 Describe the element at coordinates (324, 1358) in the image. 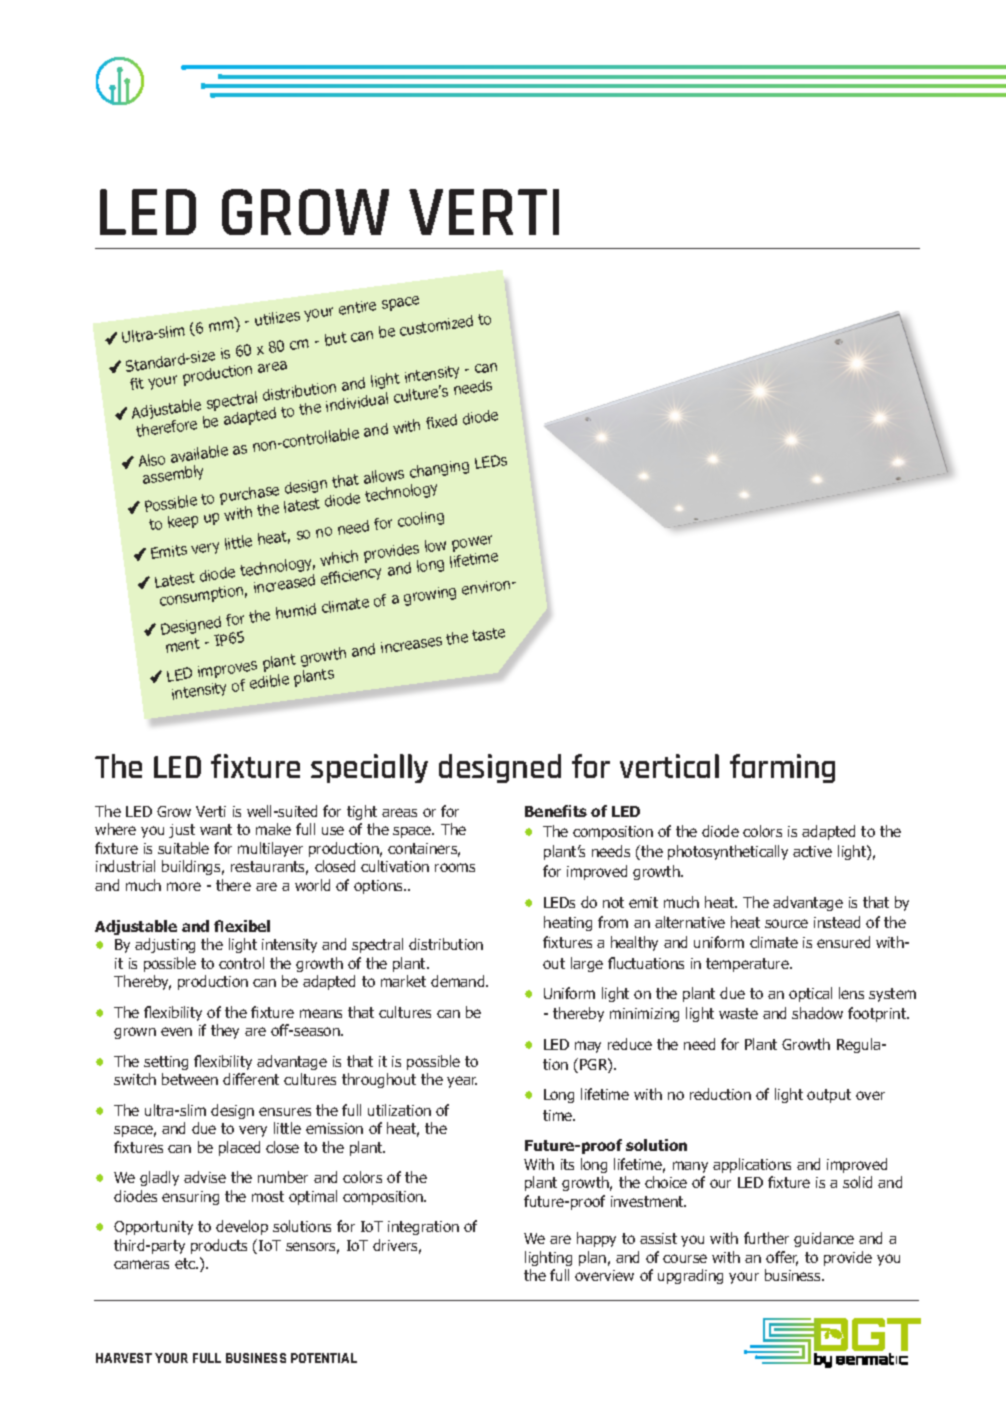

I see `POTENTIAL` at that location.
